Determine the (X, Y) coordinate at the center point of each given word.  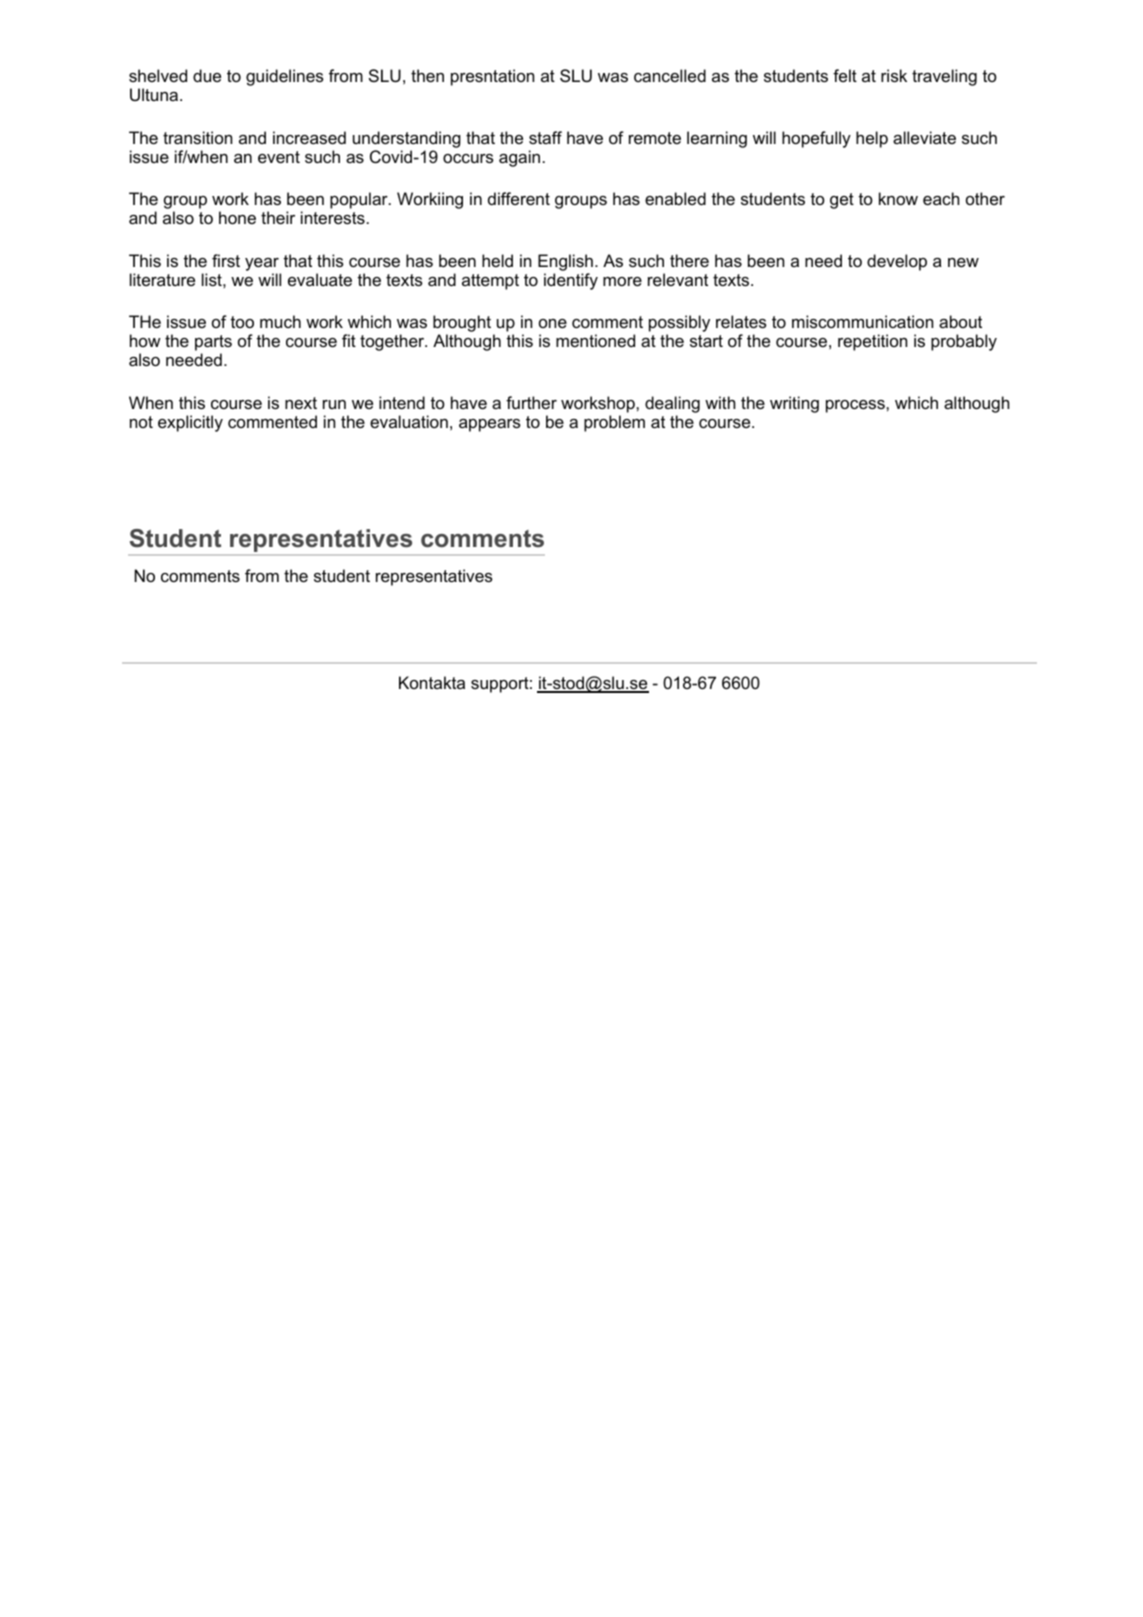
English (565, 262)
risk (894, 75)
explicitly (190, 423)
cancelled (670, 75)
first (226, 260)
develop (897, 262)
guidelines (285, 77)
